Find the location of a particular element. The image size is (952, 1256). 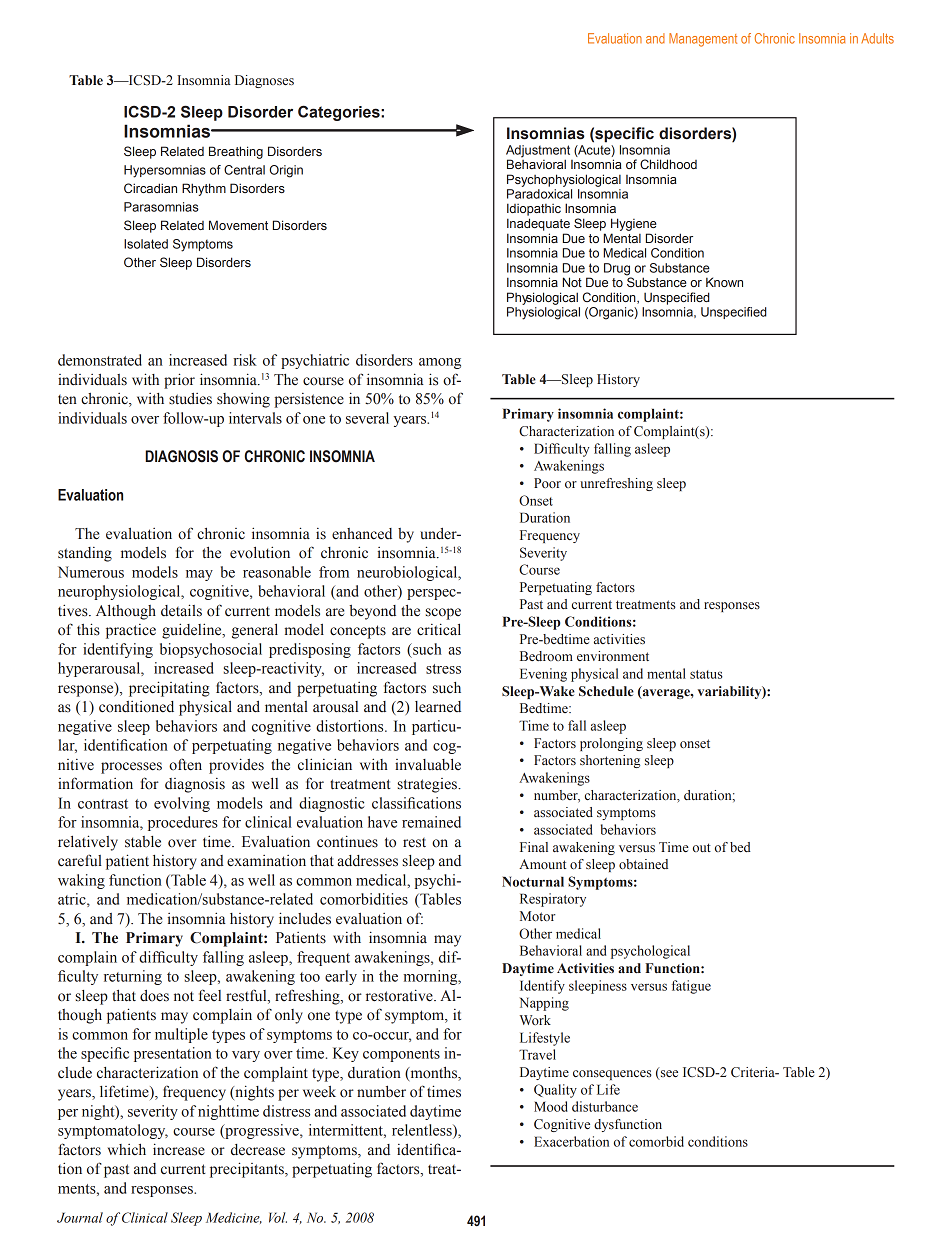

out is located at coordinates (702, 847).
